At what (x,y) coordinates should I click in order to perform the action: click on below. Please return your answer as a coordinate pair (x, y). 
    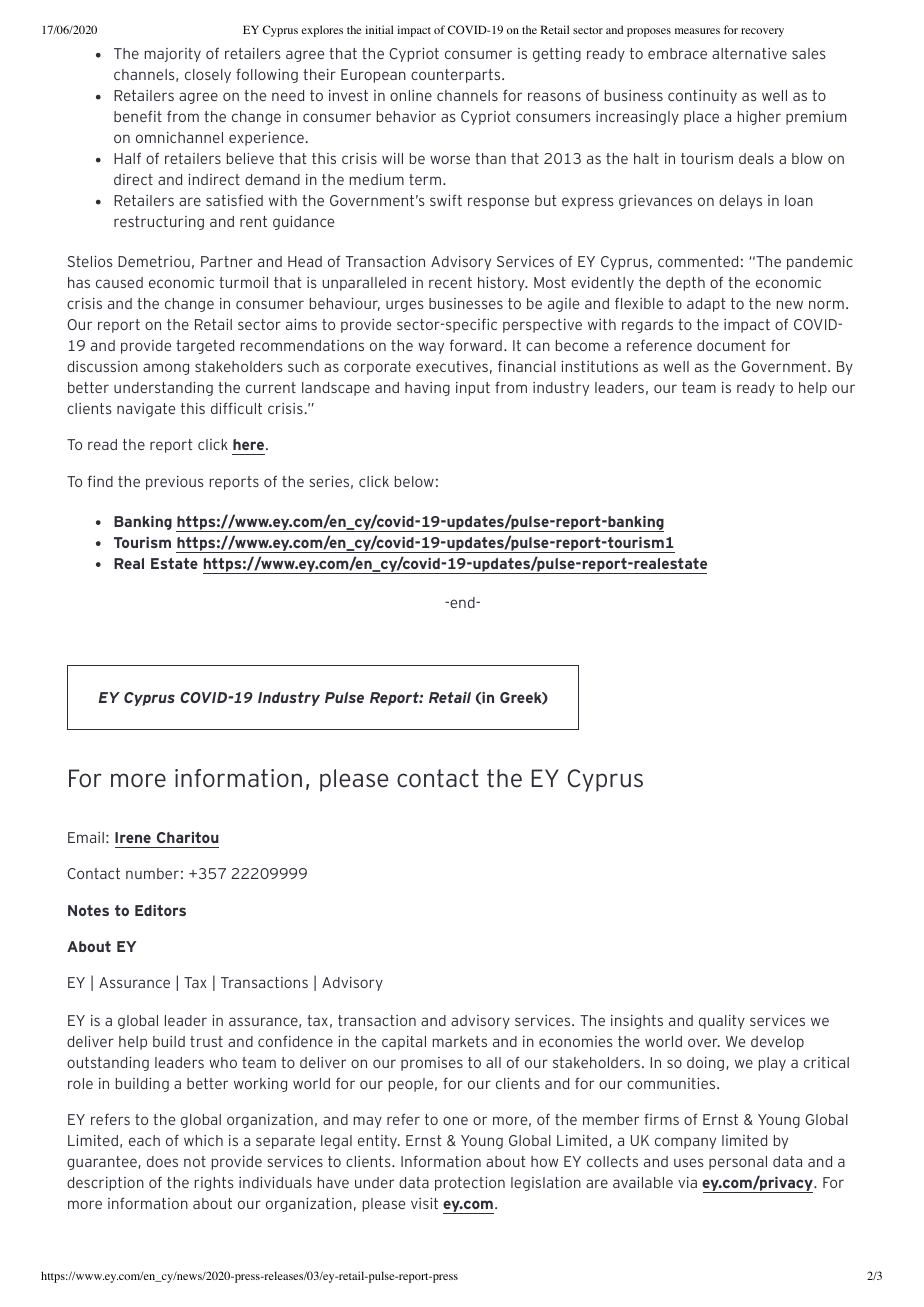
    Looking at the image, I should click on (414, 481).
